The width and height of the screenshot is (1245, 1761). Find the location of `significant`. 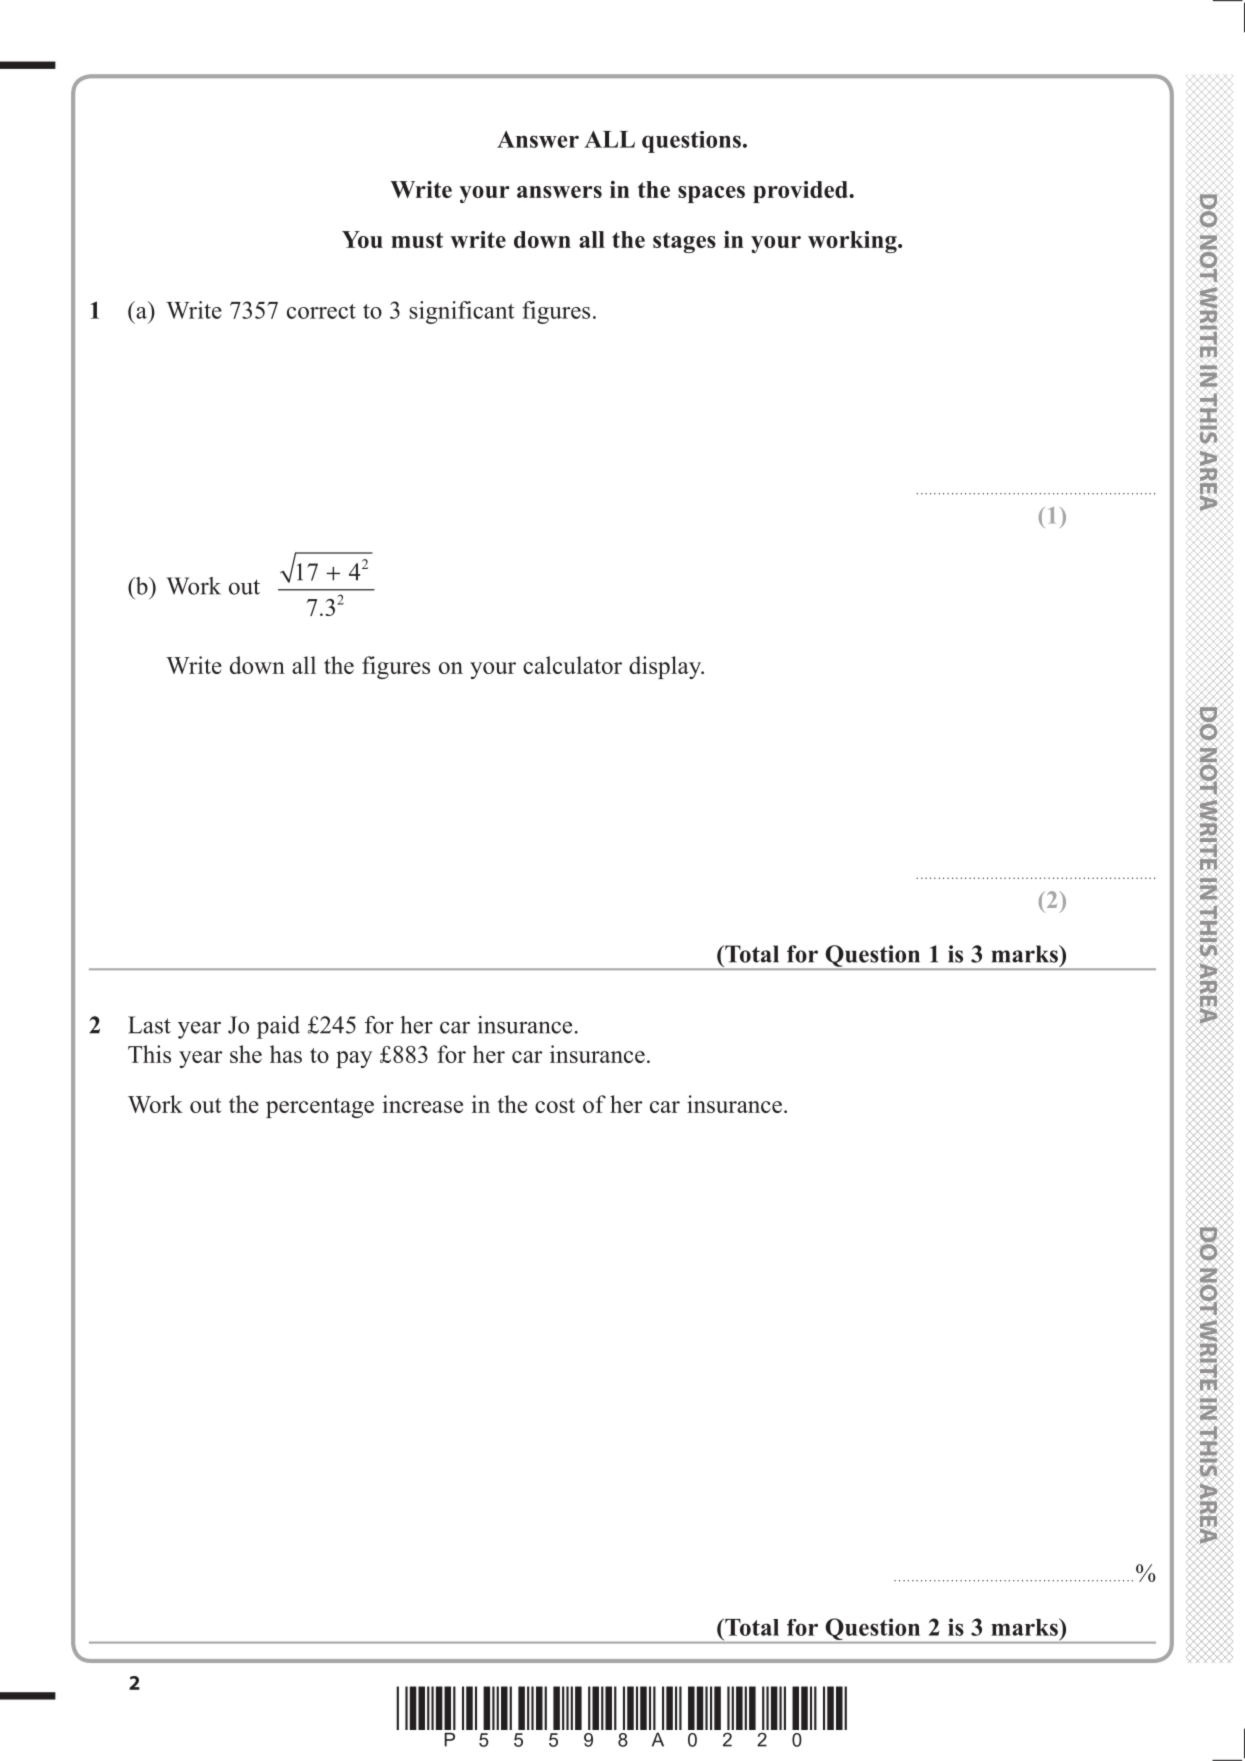

significant is located at coordinates (462, 312).
